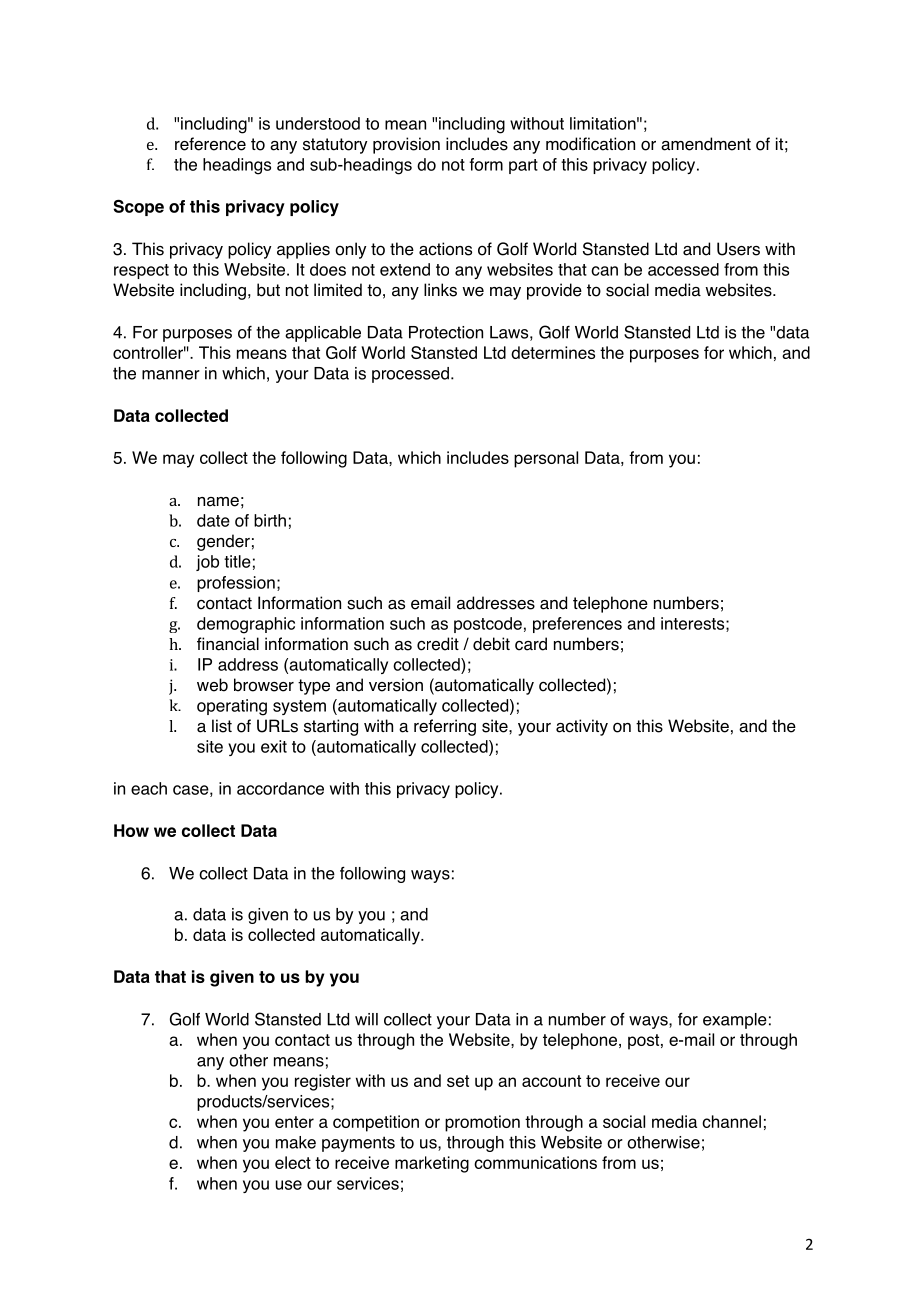  Describe the element at coordinates (445, 727) in the page. I see `referring` at that location.
